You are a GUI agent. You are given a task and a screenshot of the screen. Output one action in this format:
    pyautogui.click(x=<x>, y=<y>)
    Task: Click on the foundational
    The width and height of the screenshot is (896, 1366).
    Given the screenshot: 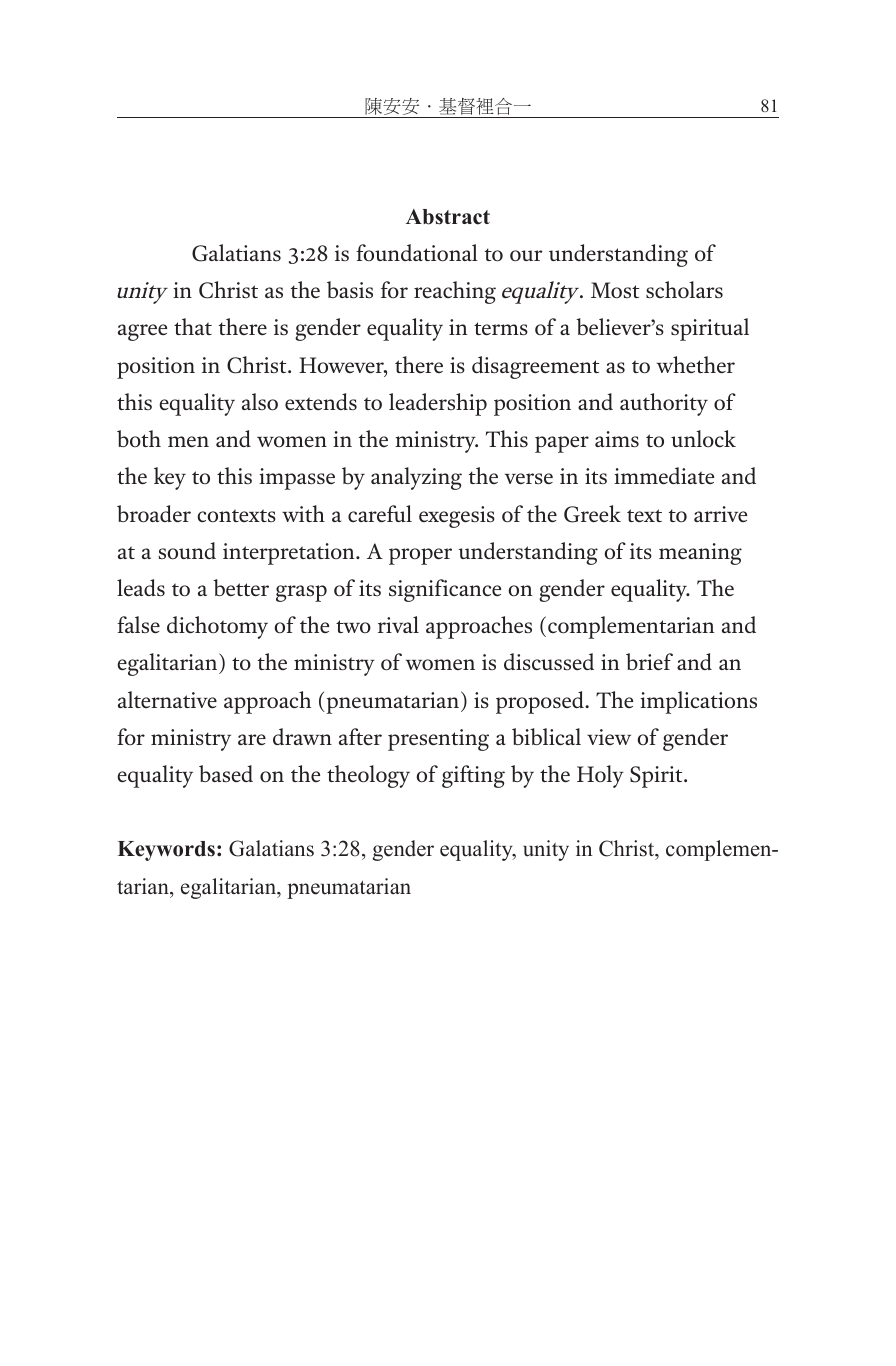 What is the action you would take?
    pyautogui.click(x=417, y=252)
